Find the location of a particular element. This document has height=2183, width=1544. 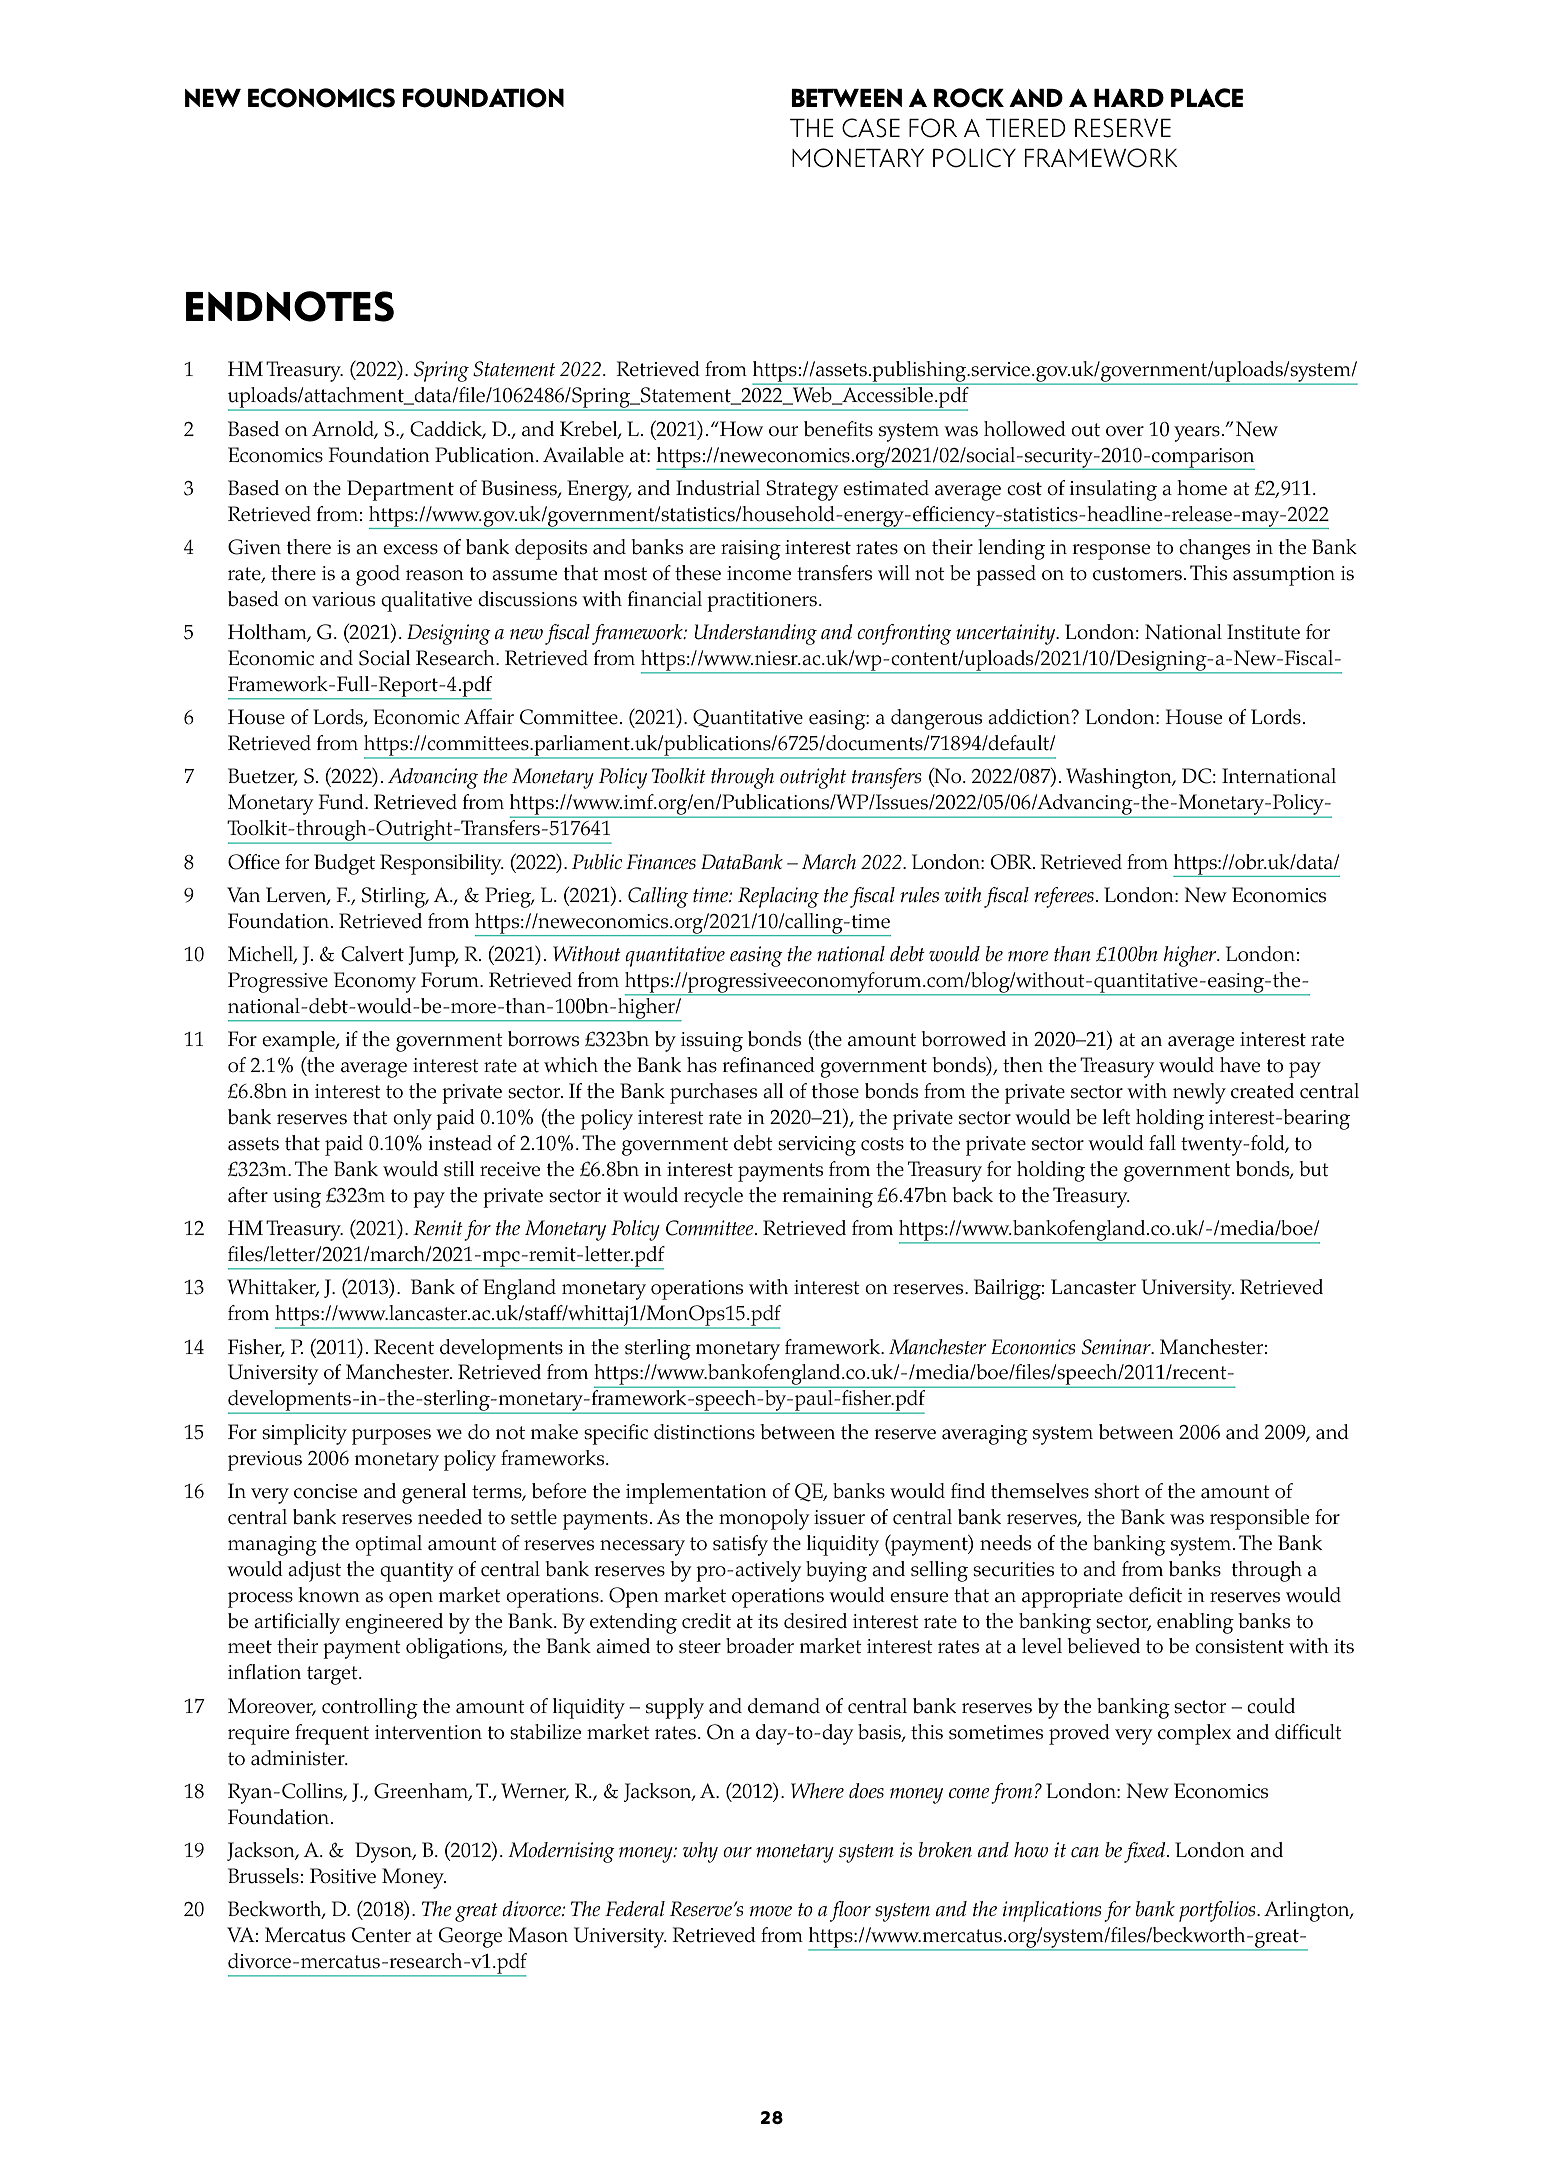

example is located at coordinates (299, 1041).
